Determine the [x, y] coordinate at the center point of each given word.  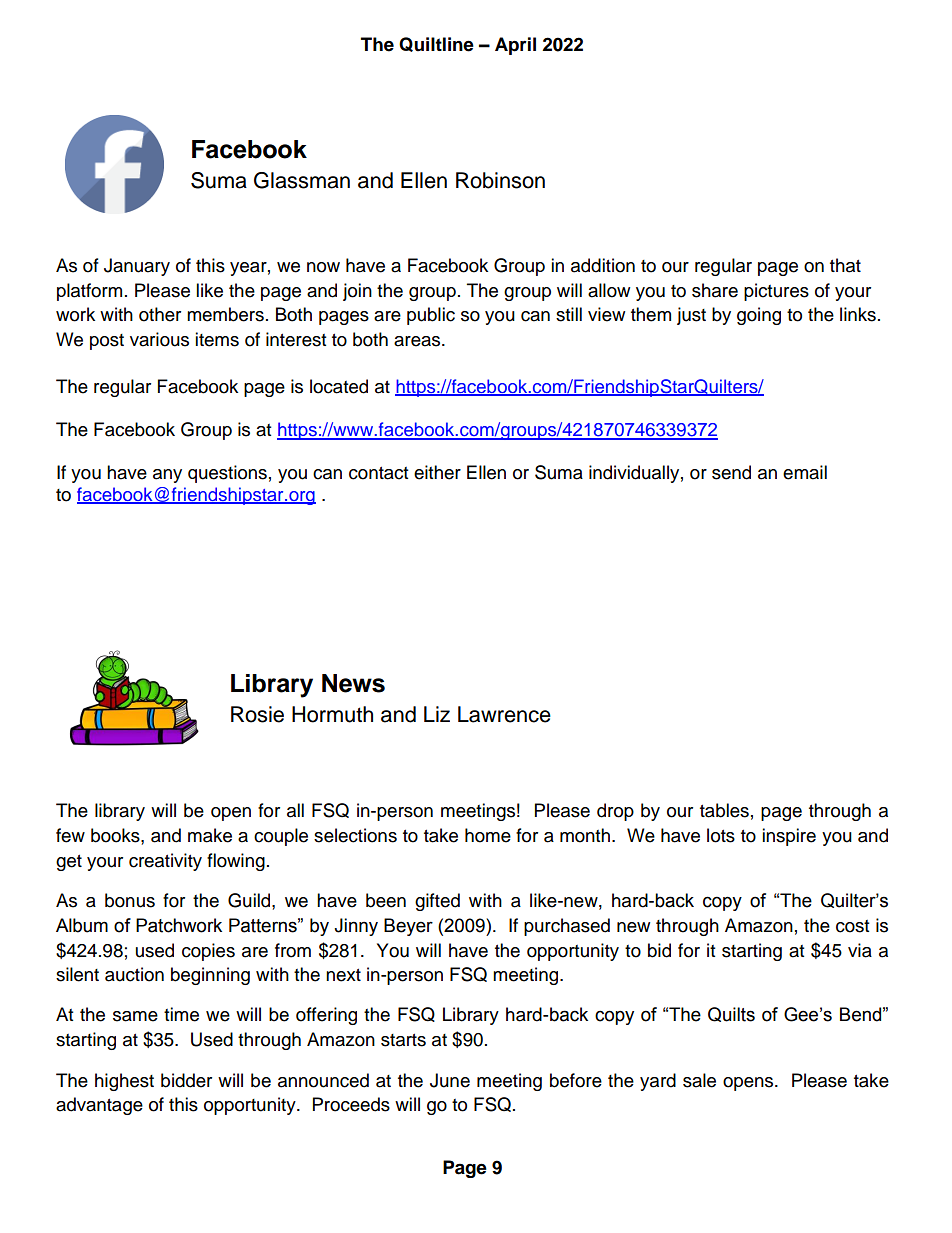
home [488, 835]
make [210, 835]
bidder [186, 1080]
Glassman [302, 180]
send [731, 472]
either [437, 472]
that [845, 265]
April [515, 46]
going [759, 316]
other [160, 314]
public [431, 316]
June [450, 1080]
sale [699, 1080]
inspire [789, 837]
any [167, 476]
